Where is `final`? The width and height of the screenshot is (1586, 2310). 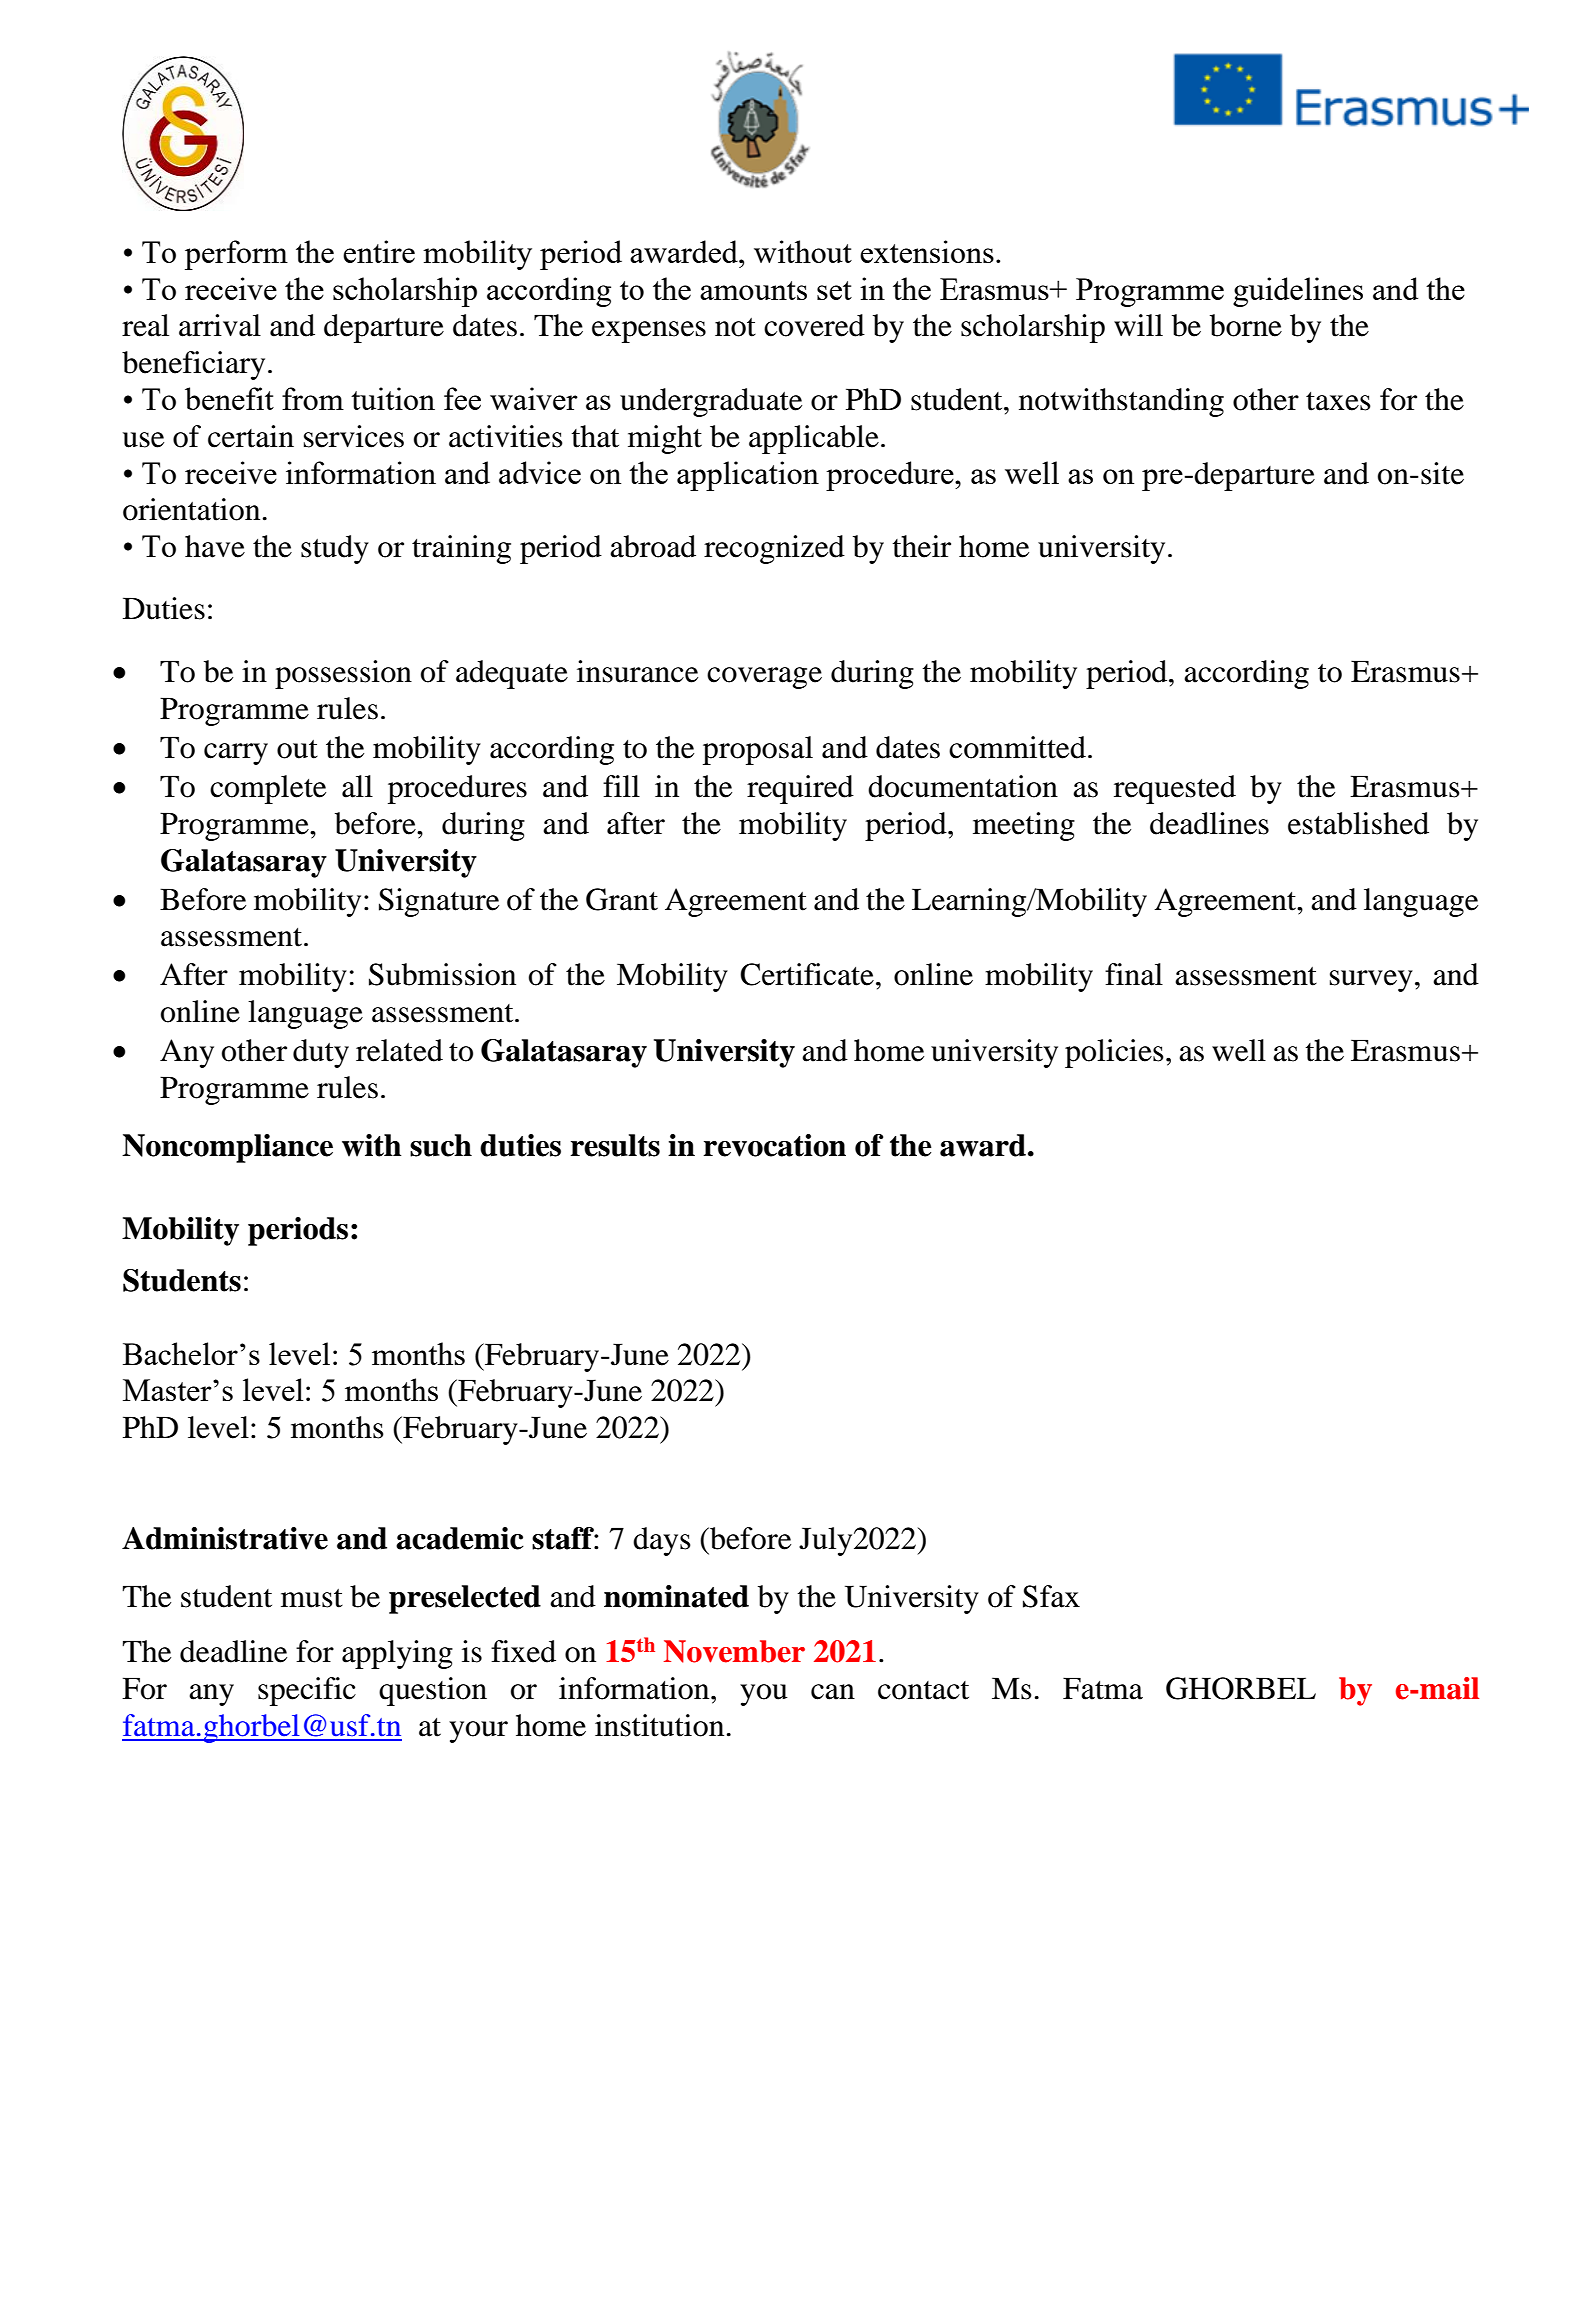 final is located at coordinates (1134, 974).
